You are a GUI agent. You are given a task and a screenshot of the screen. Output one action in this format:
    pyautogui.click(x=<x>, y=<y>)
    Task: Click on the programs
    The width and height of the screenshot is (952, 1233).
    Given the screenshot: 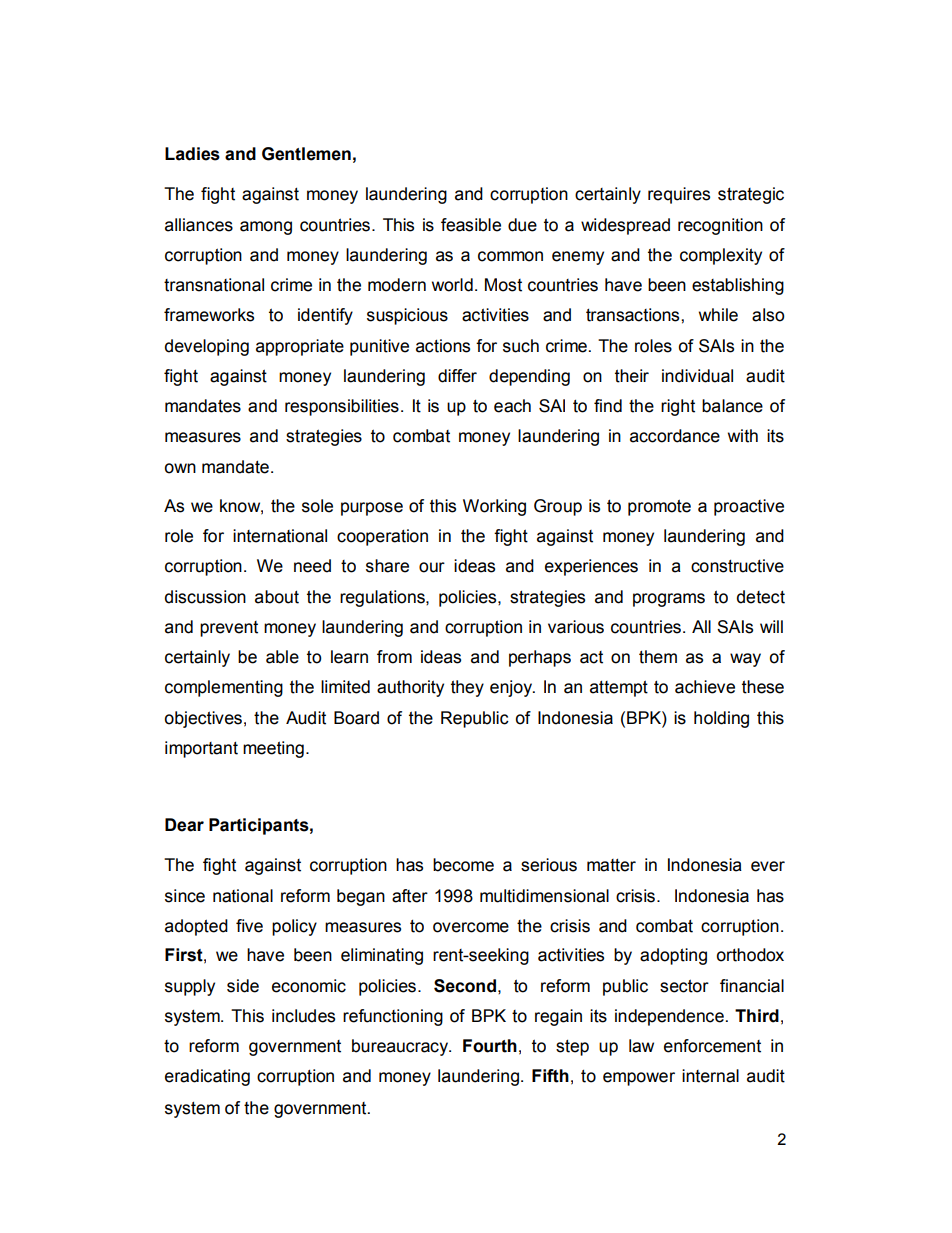 What is the action you would take?
    pyautogui.click(x=669, y=600)
